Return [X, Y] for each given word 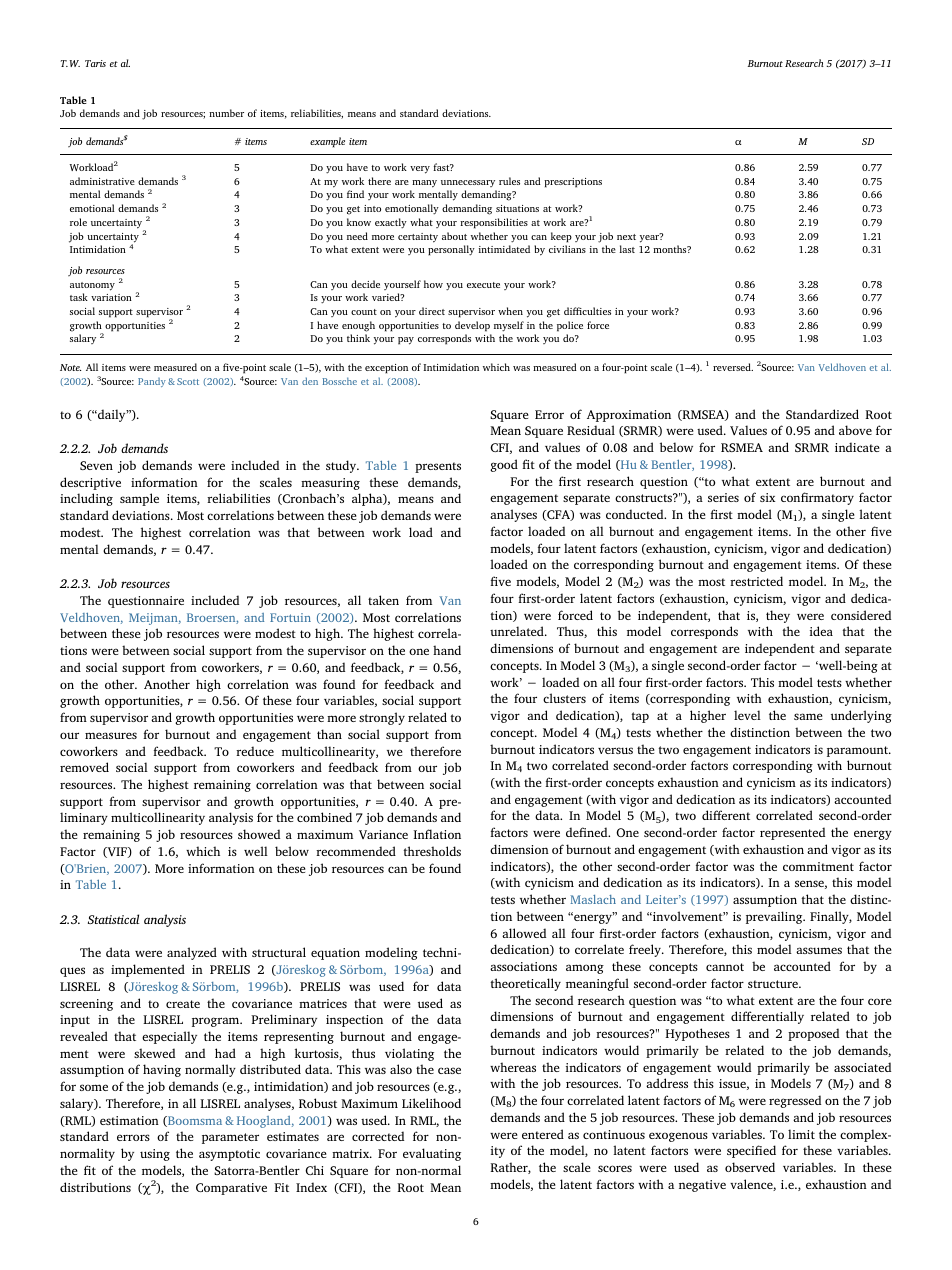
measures [111, 735]
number [226, 113]
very [420, 170]
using [155, 1155]
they [778, 616]
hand [447, 650]
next [626, 237]
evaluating [432, 1154]
